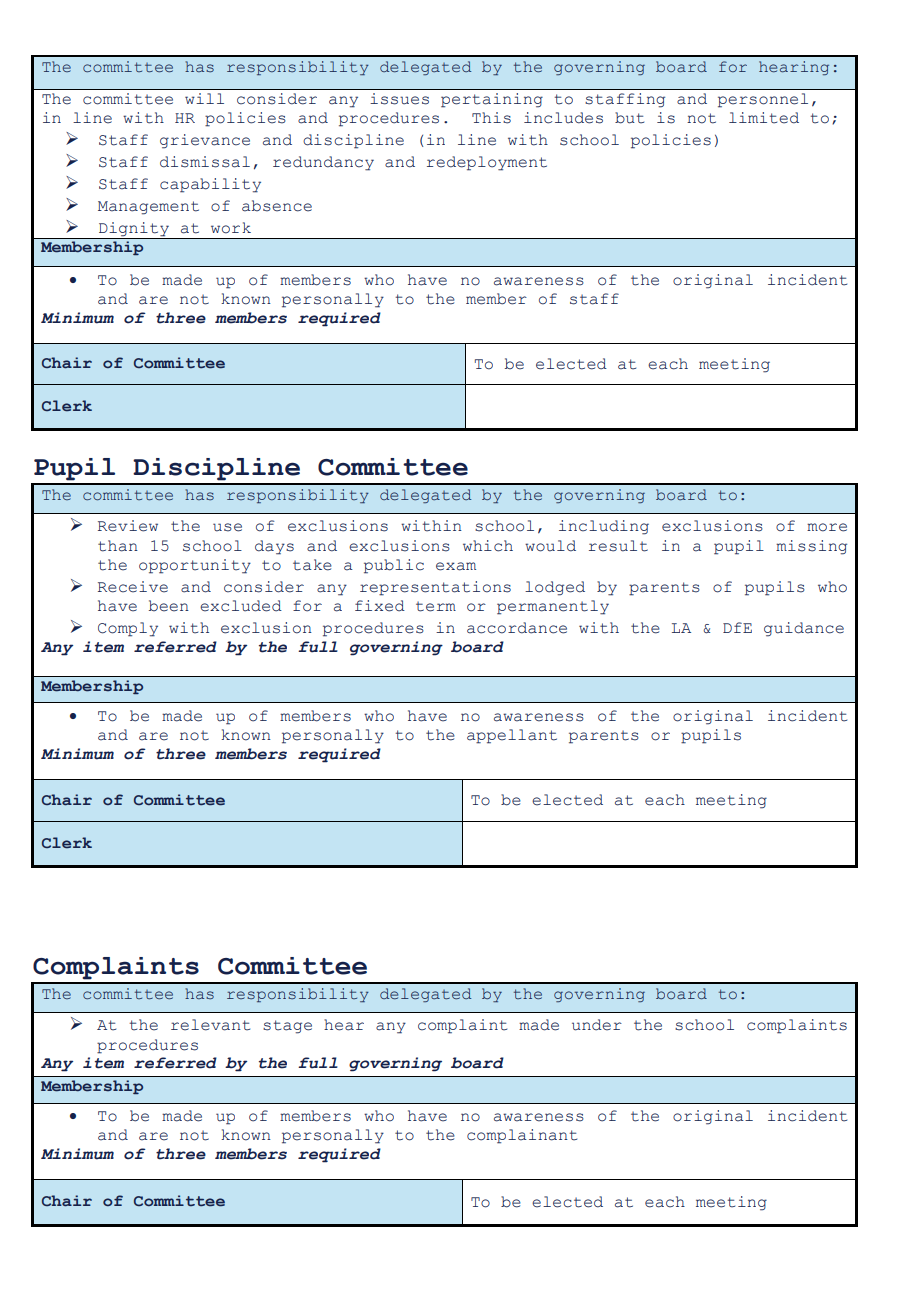 The image size is (924, 1308). Describe the element at coordinates (804, 629) in the page. I see `guidance` at that location.
